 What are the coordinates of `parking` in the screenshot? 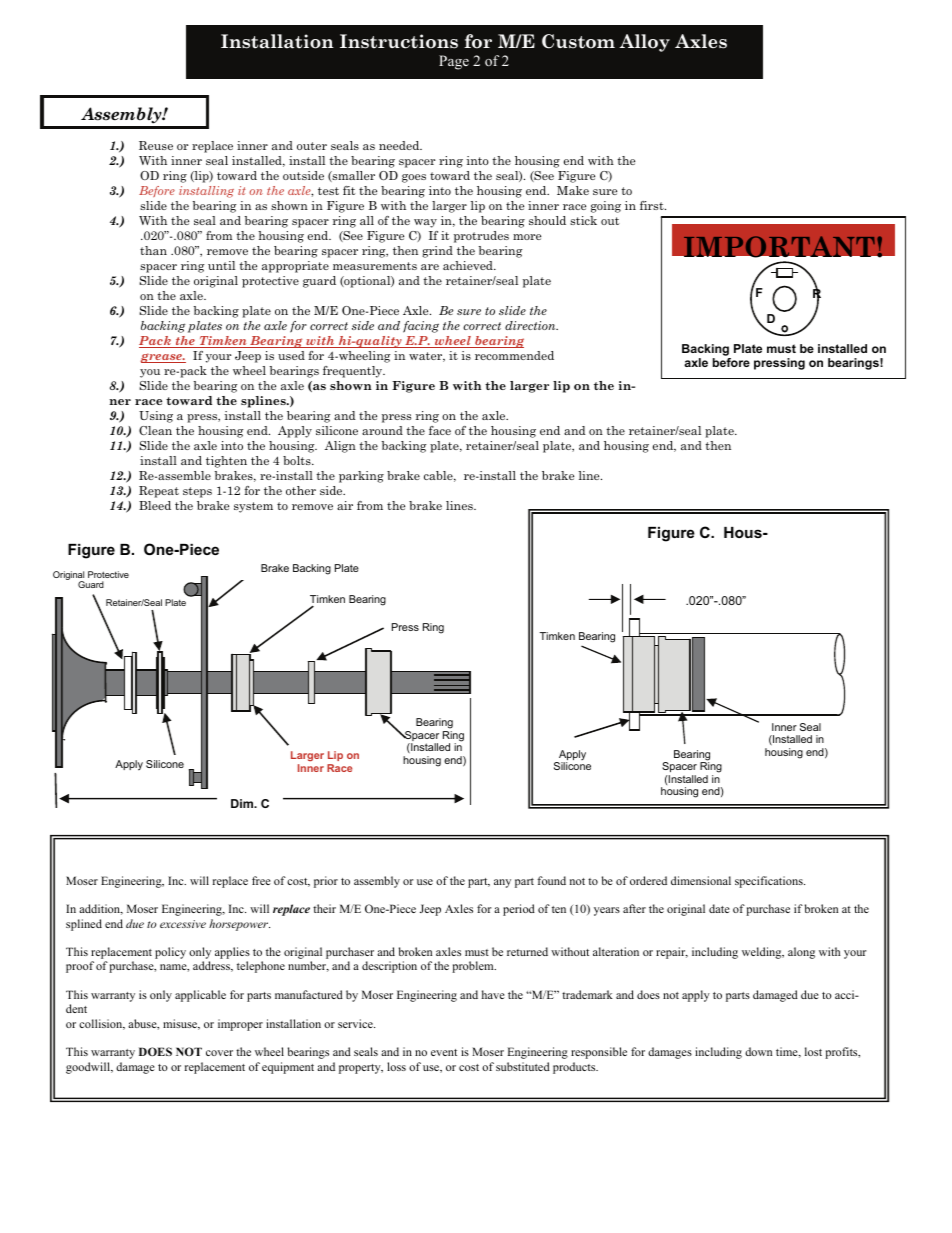 It's located at (361, 477).
